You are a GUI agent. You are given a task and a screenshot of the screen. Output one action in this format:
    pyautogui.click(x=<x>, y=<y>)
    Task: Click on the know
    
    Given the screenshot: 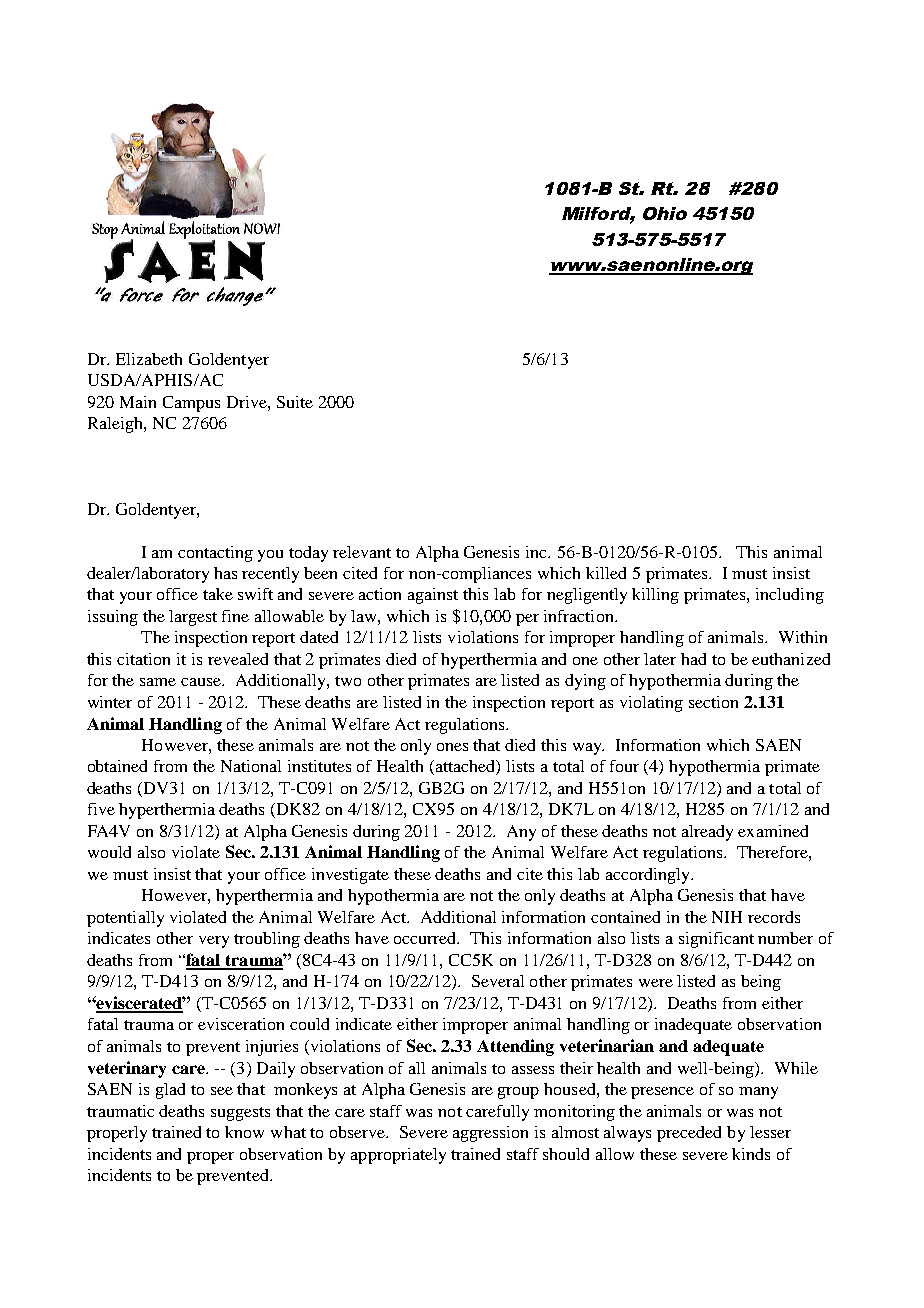 What is the action you would take?
    pyautogui.click(x=244, y=1132)
